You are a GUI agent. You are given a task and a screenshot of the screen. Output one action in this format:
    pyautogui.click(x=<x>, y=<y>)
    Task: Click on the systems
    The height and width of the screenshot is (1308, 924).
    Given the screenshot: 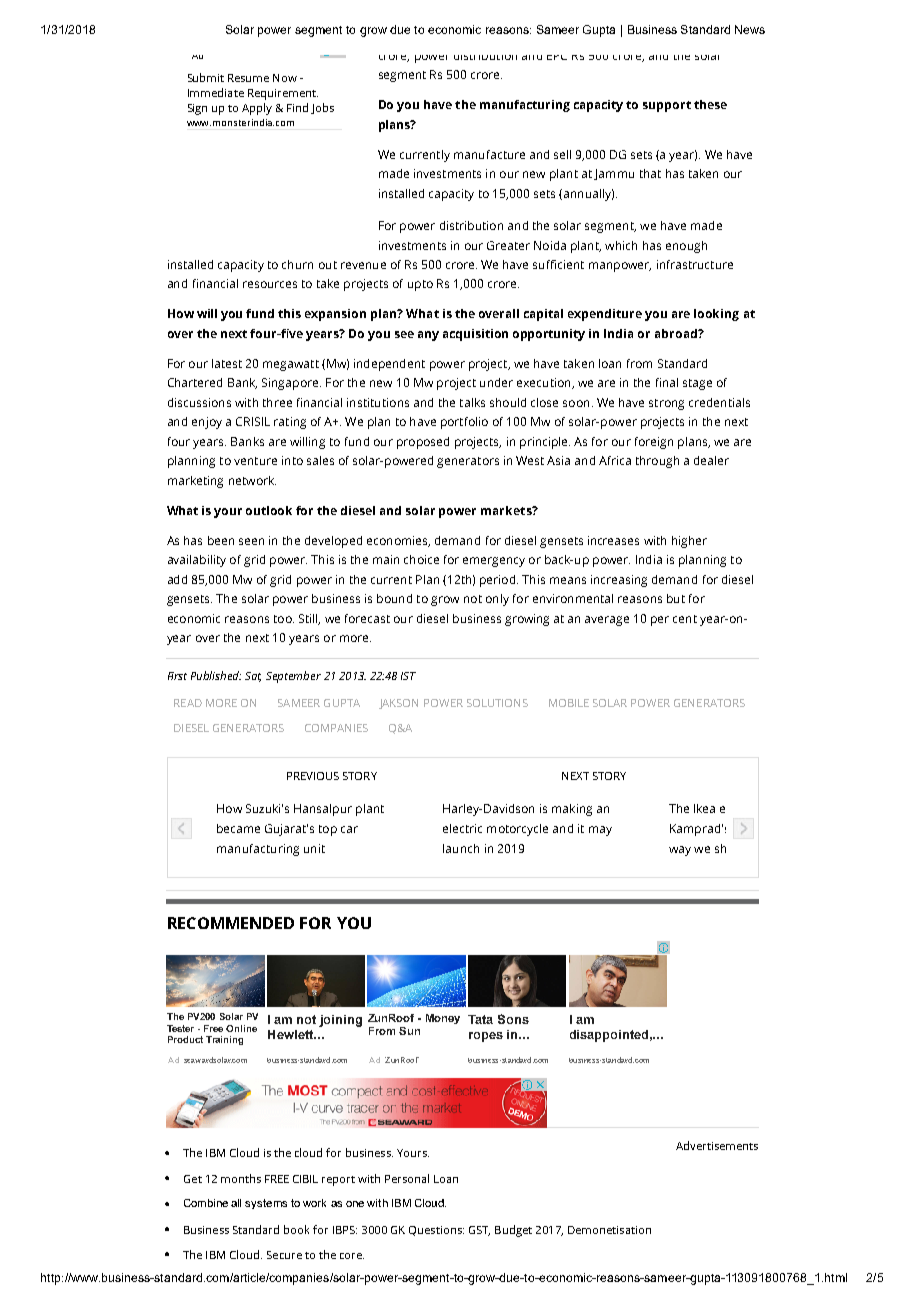 What is the action you would take?
    pyautogui.click(x=266, y=1204)
